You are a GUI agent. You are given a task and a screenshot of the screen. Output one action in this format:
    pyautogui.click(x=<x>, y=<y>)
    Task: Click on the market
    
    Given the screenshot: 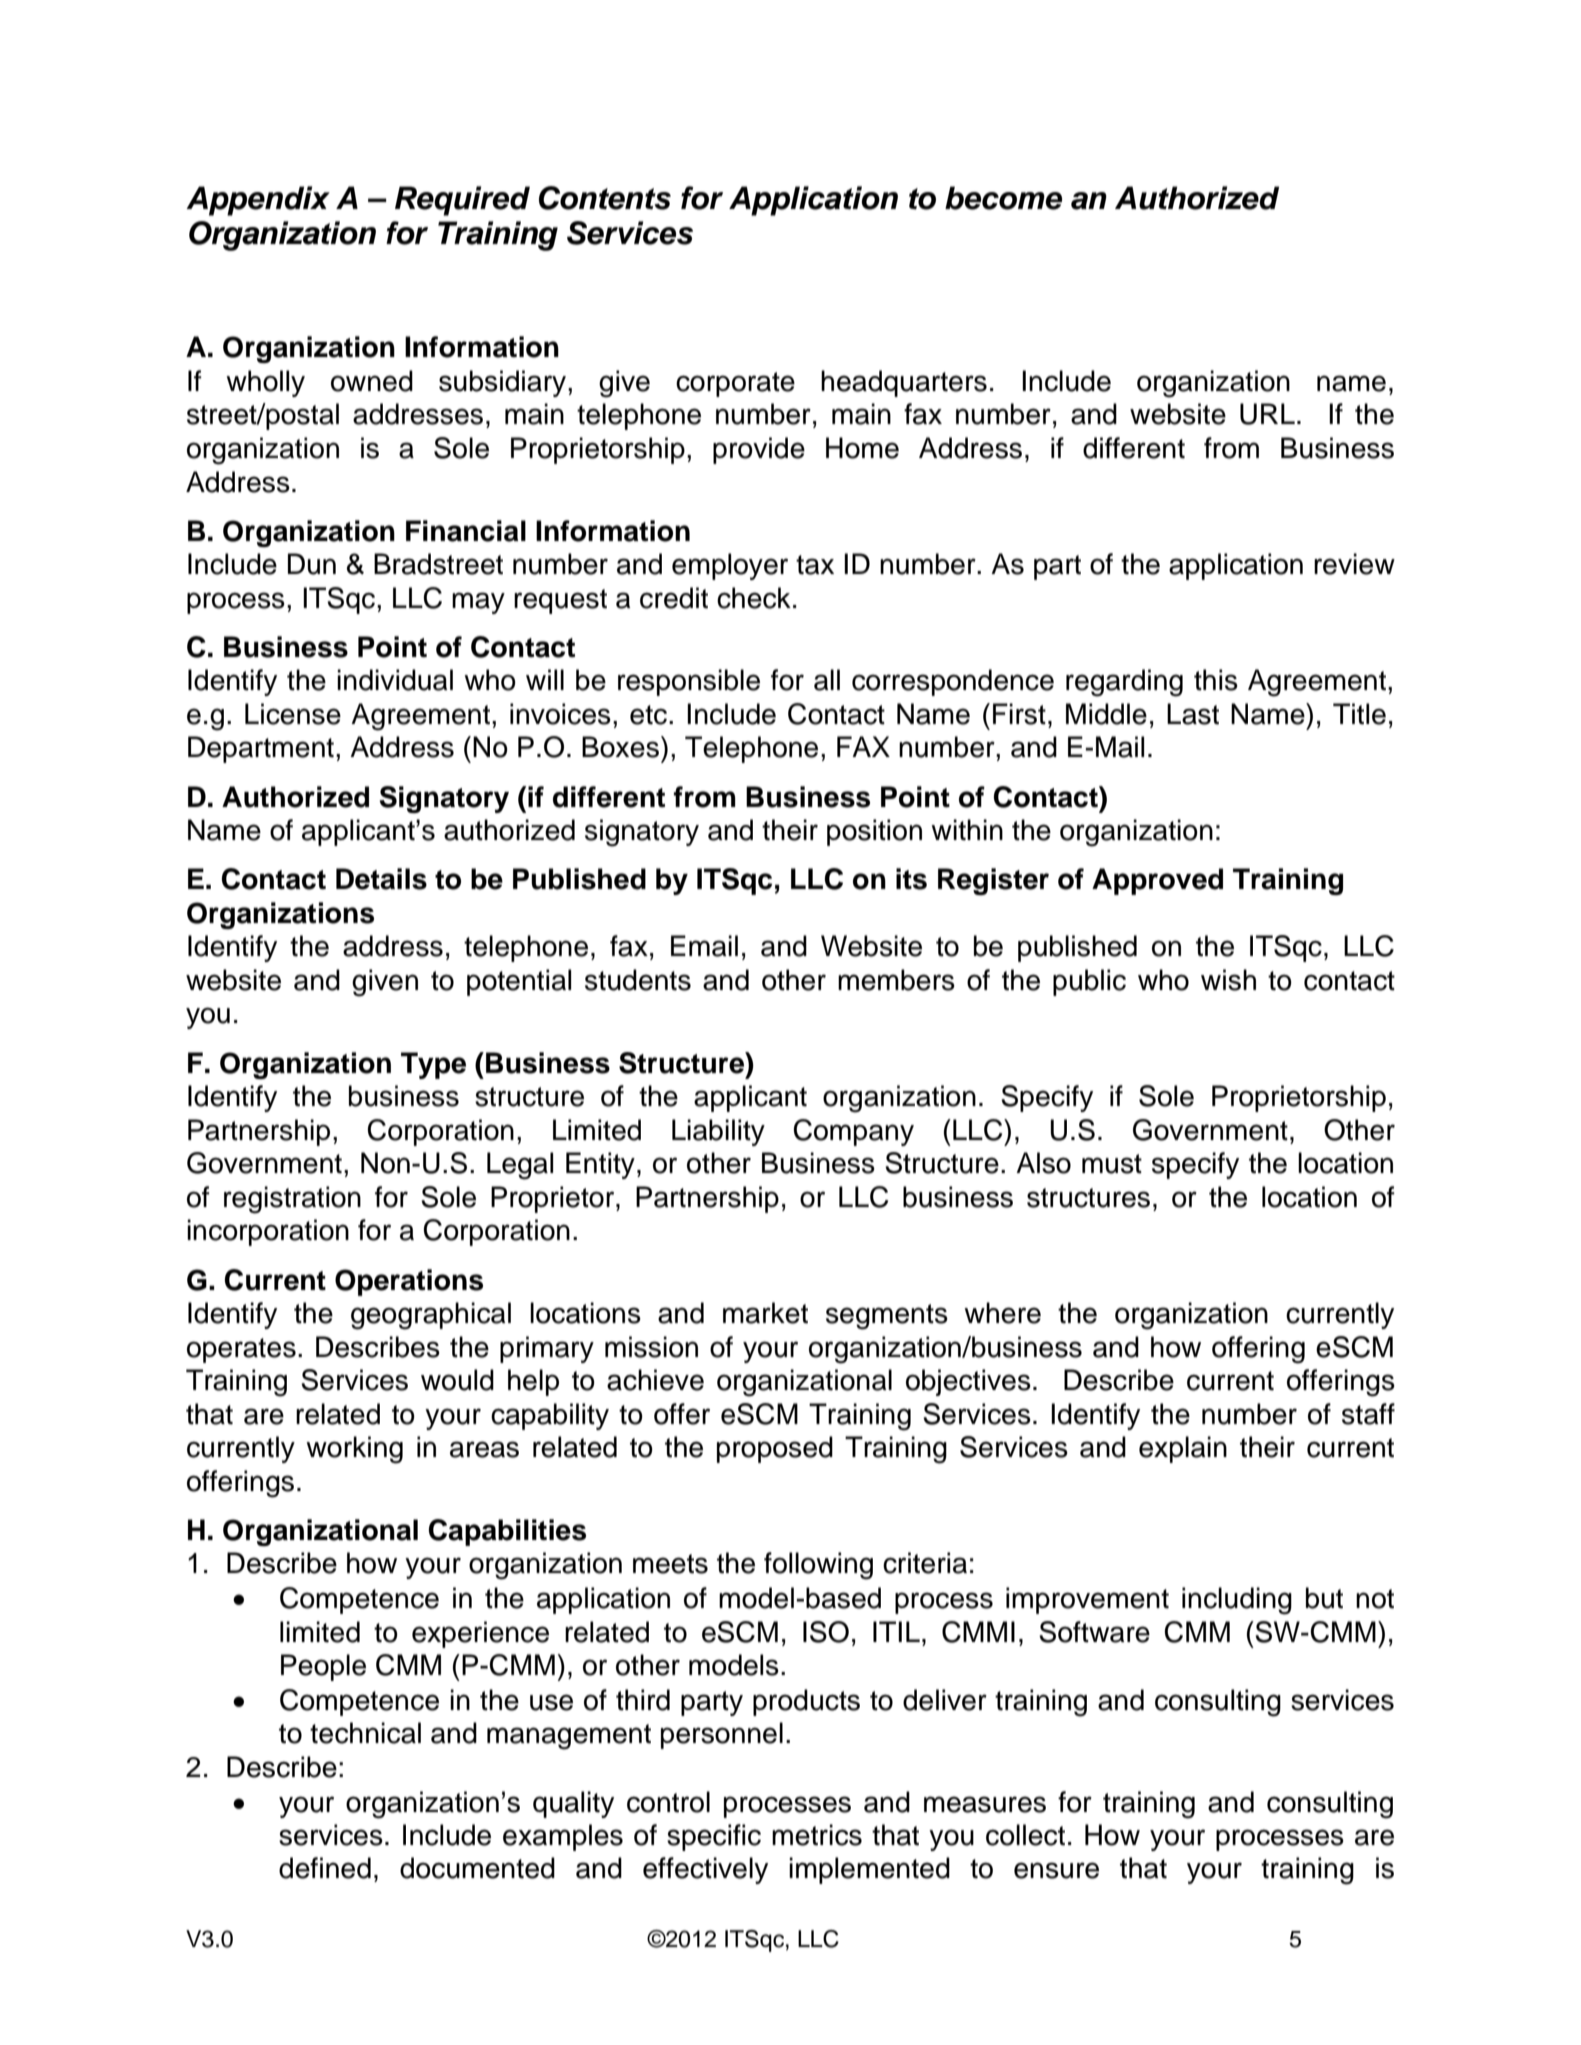 What is the action you would take?
    pyautogui.click(x=765, y=1313)
